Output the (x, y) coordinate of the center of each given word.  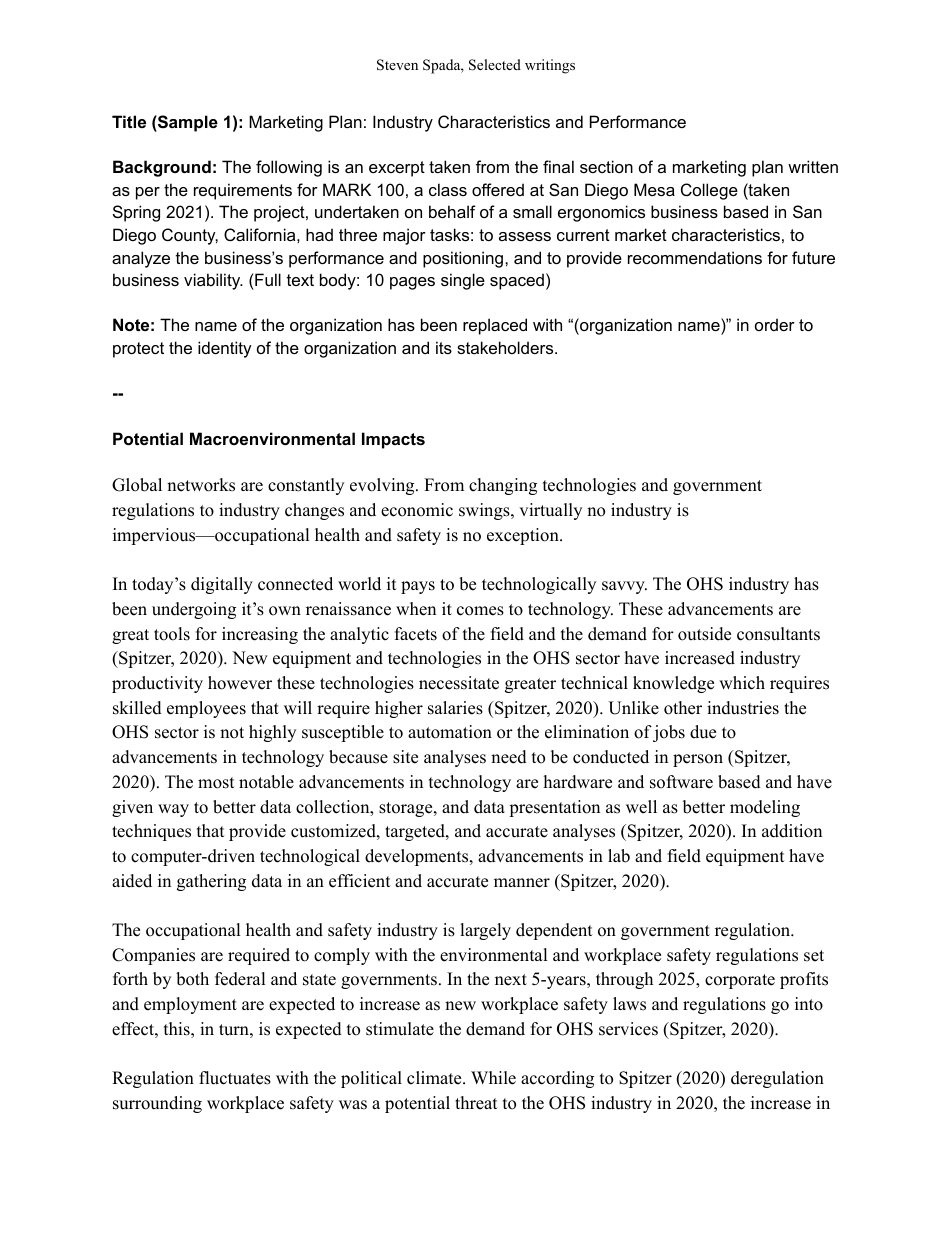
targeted (416, 832)
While (493, 1078)
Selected (495, 65)
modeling (765, 808)
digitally (222, 585)
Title (129, 121)
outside (704, 634)
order (775, 324)
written (813, 166)
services (628, 1029)
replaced (495, 326)
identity (225, 349)
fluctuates (235, 1078)
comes (480, 611)
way (173, 810)
